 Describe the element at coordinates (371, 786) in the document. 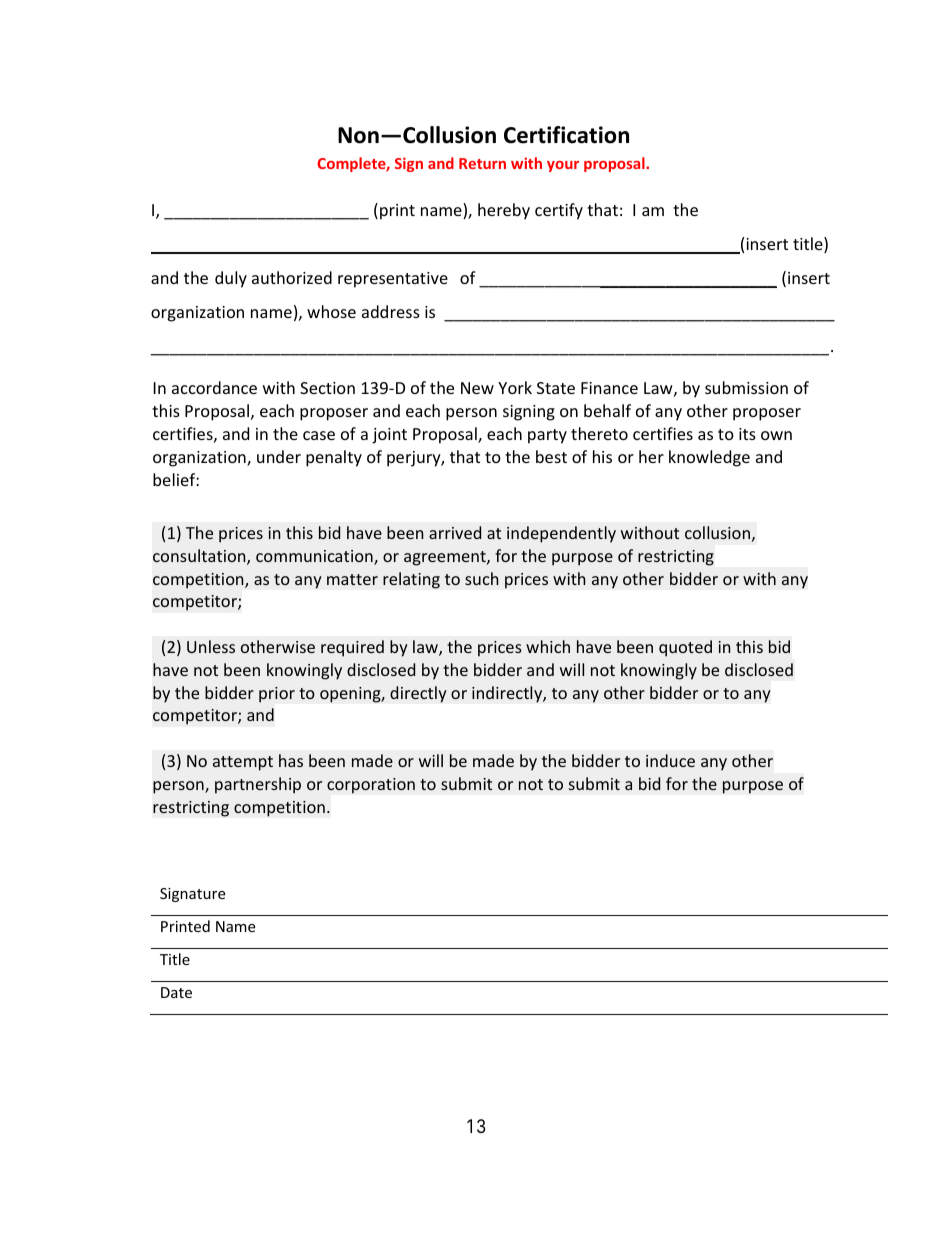

I see `corporation` at that location.
